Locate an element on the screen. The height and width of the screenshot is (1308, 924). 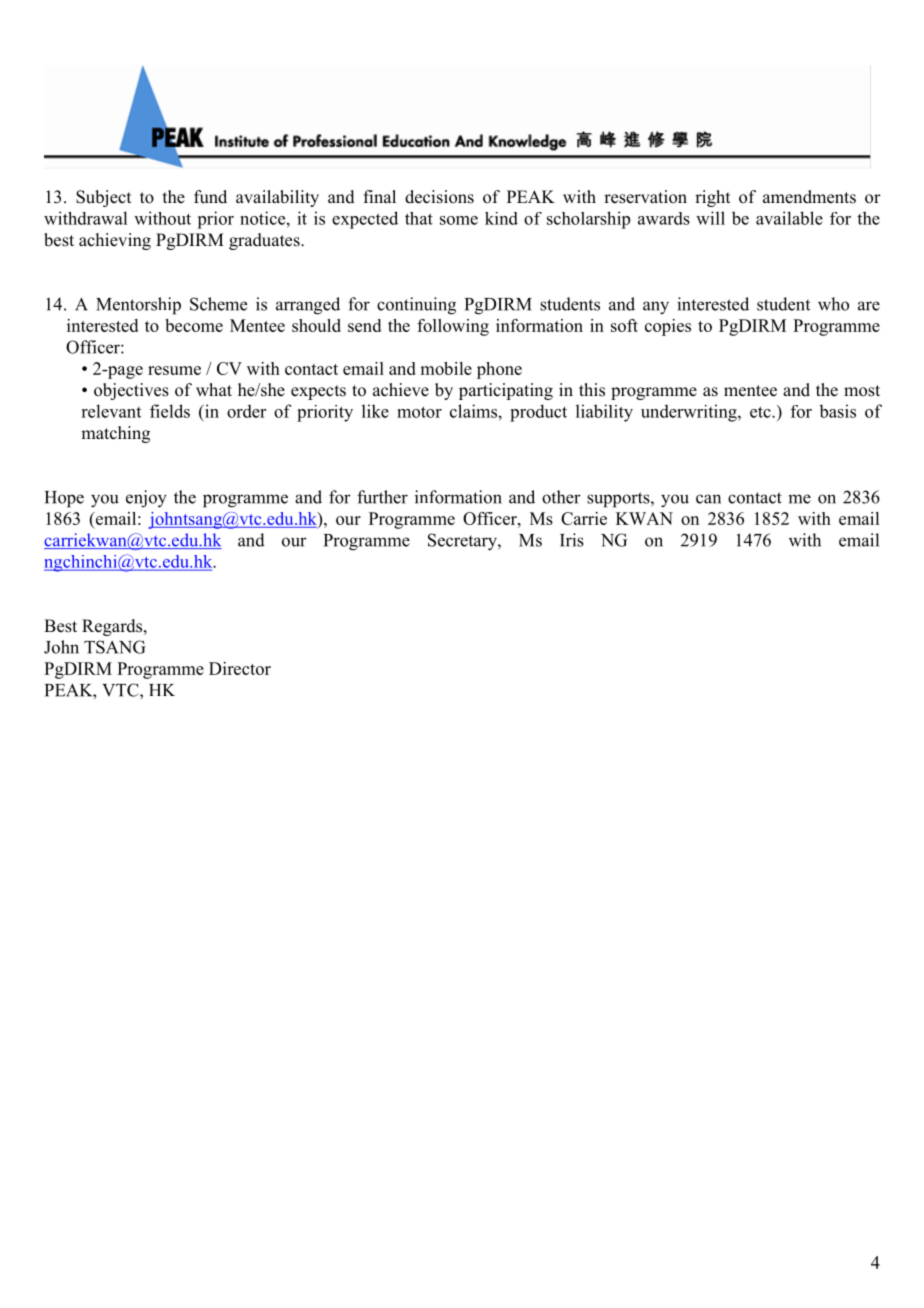
who is located at coordinates (833, 304).
